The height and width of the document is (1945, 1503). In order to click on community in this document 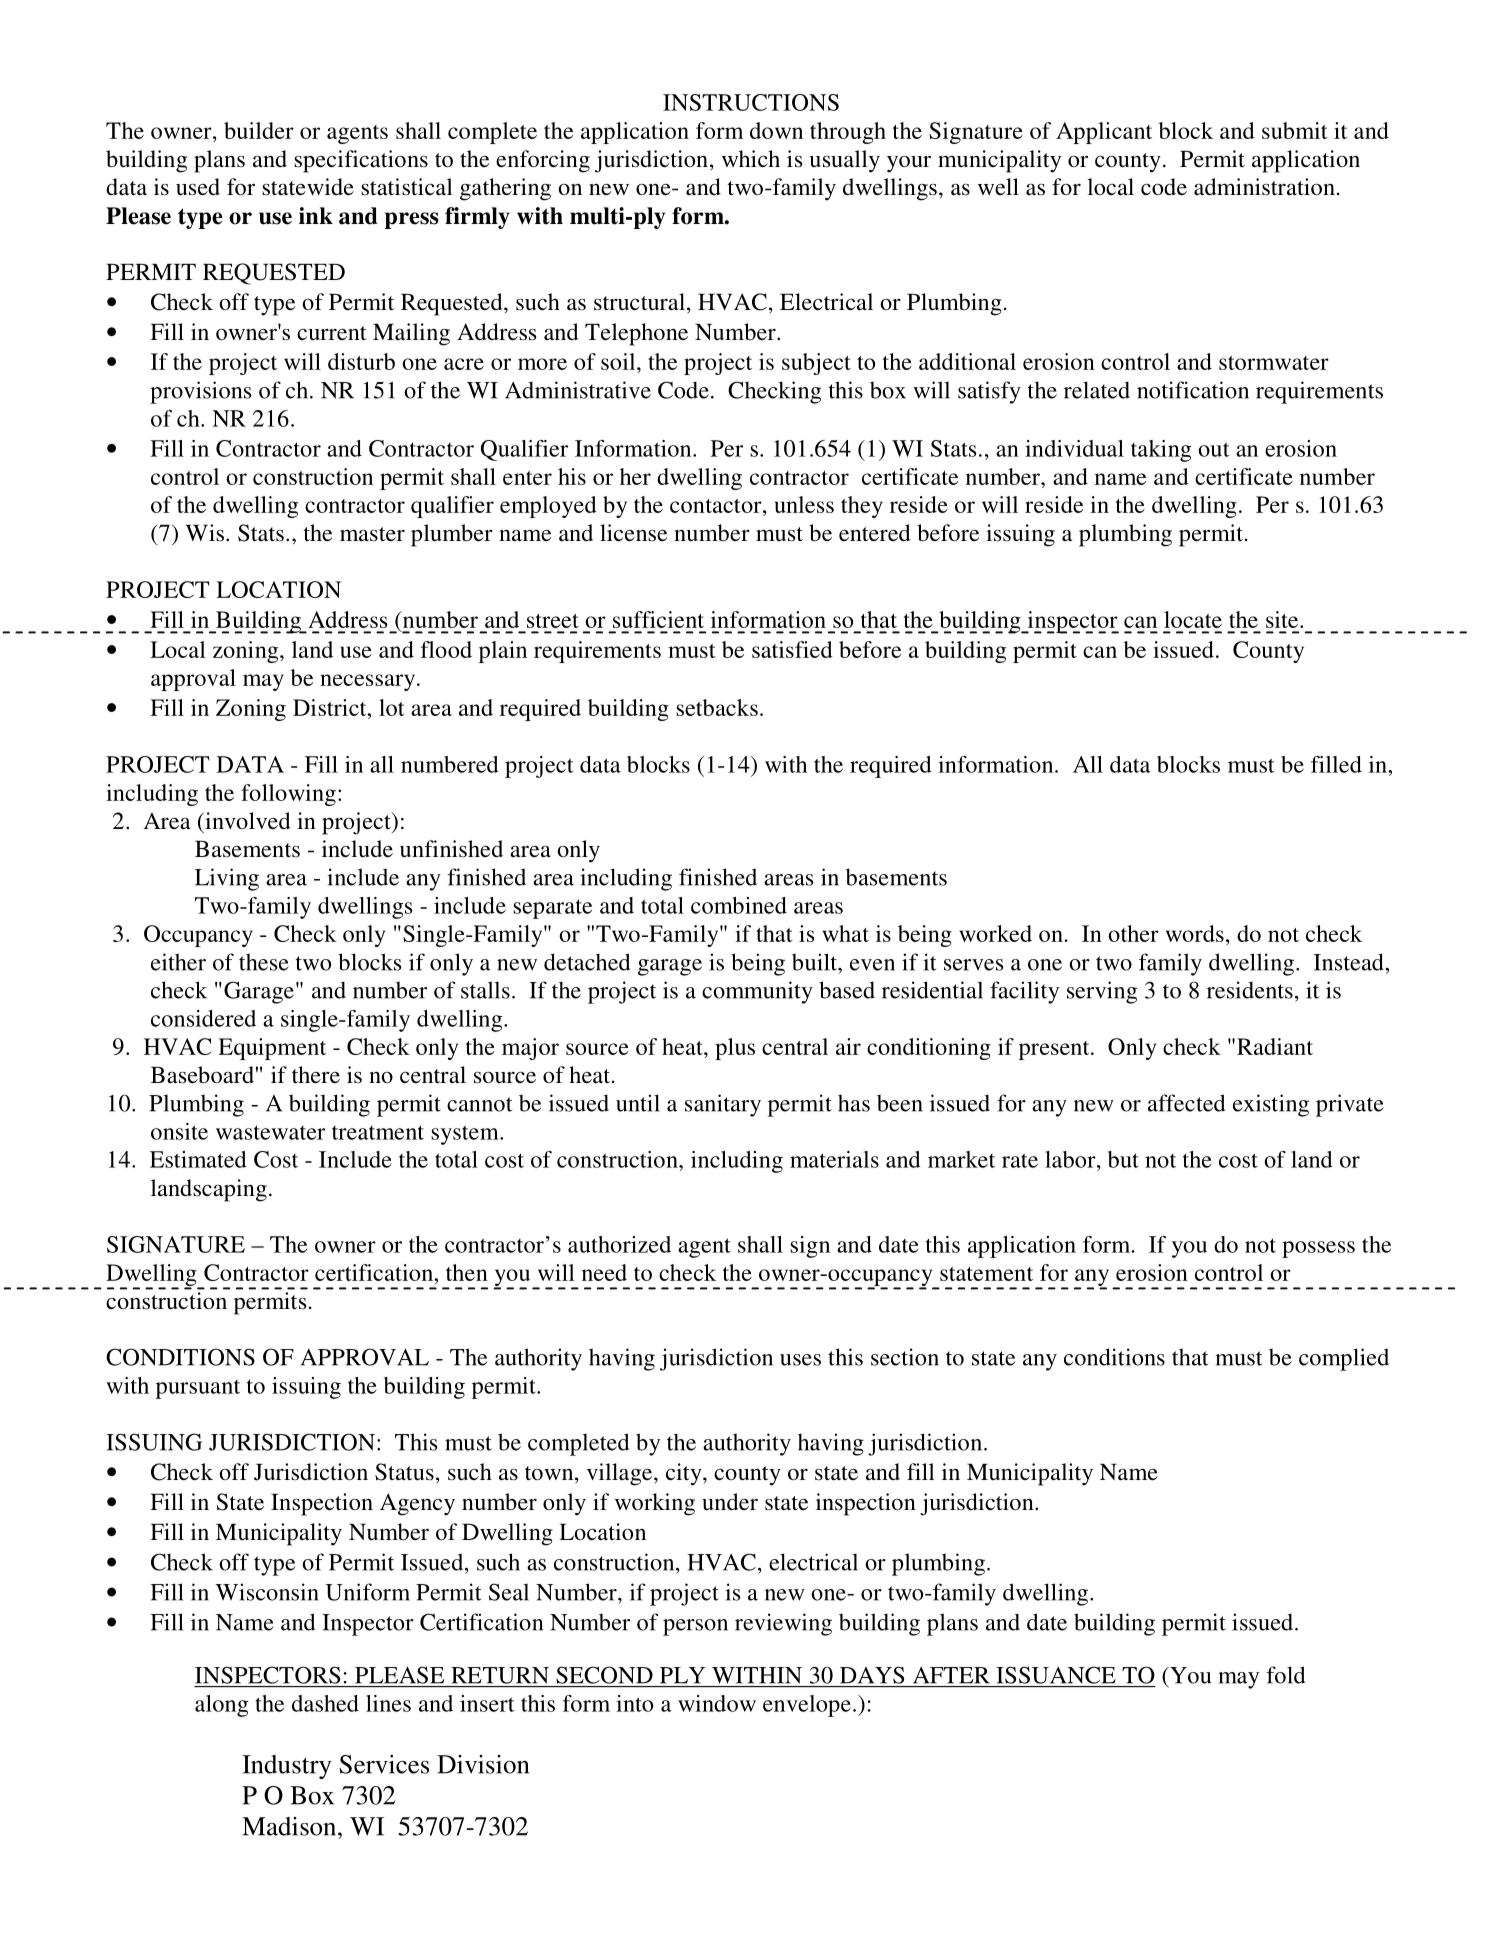, I will do `click(757, 992)`.
